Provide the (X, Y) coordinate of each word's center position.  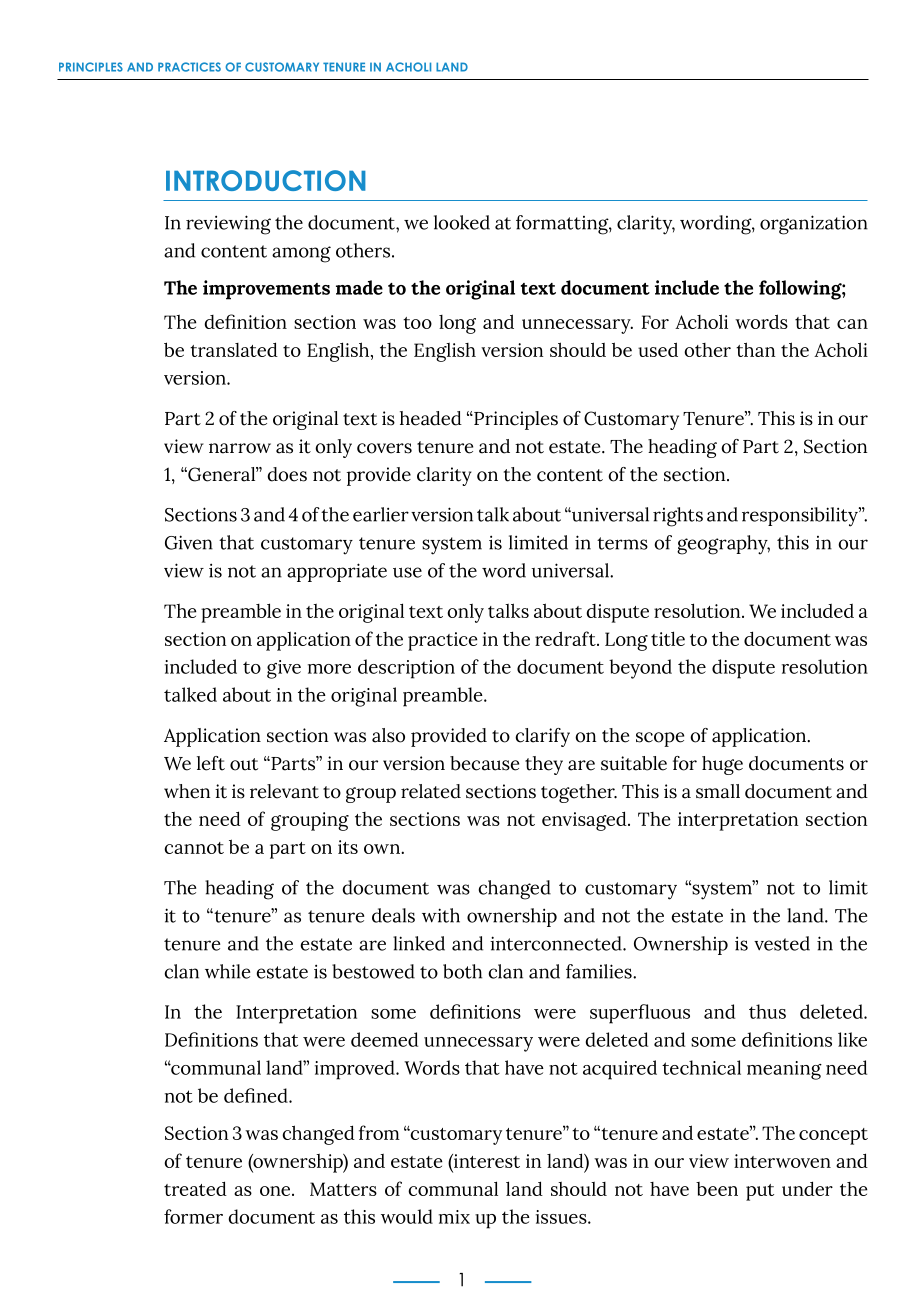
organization (814, 225)
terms (622, 543)
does (287, 474)
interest (486, 1161)
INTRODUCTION (266, 180)
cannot (194, 848)
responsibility (801, 517)
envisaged (585, 821)
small (718, 791)
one (276, 1191)
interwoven (782, 1161)
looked (462, 222)
